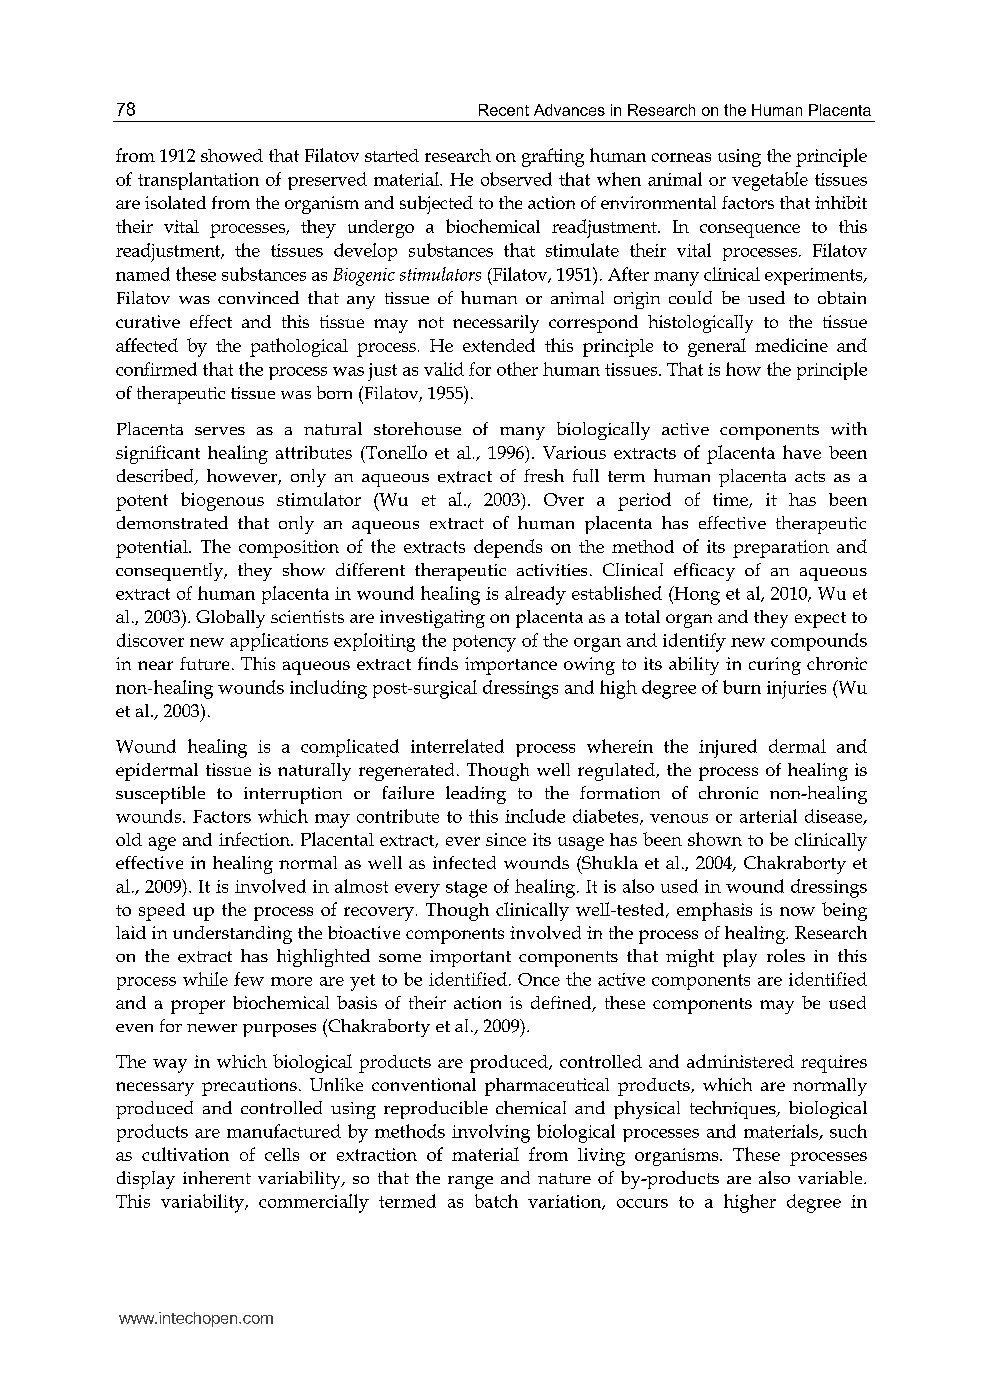 This screenshot has width=983, height=1387. I want to click on understanding, so click(232, 935).
